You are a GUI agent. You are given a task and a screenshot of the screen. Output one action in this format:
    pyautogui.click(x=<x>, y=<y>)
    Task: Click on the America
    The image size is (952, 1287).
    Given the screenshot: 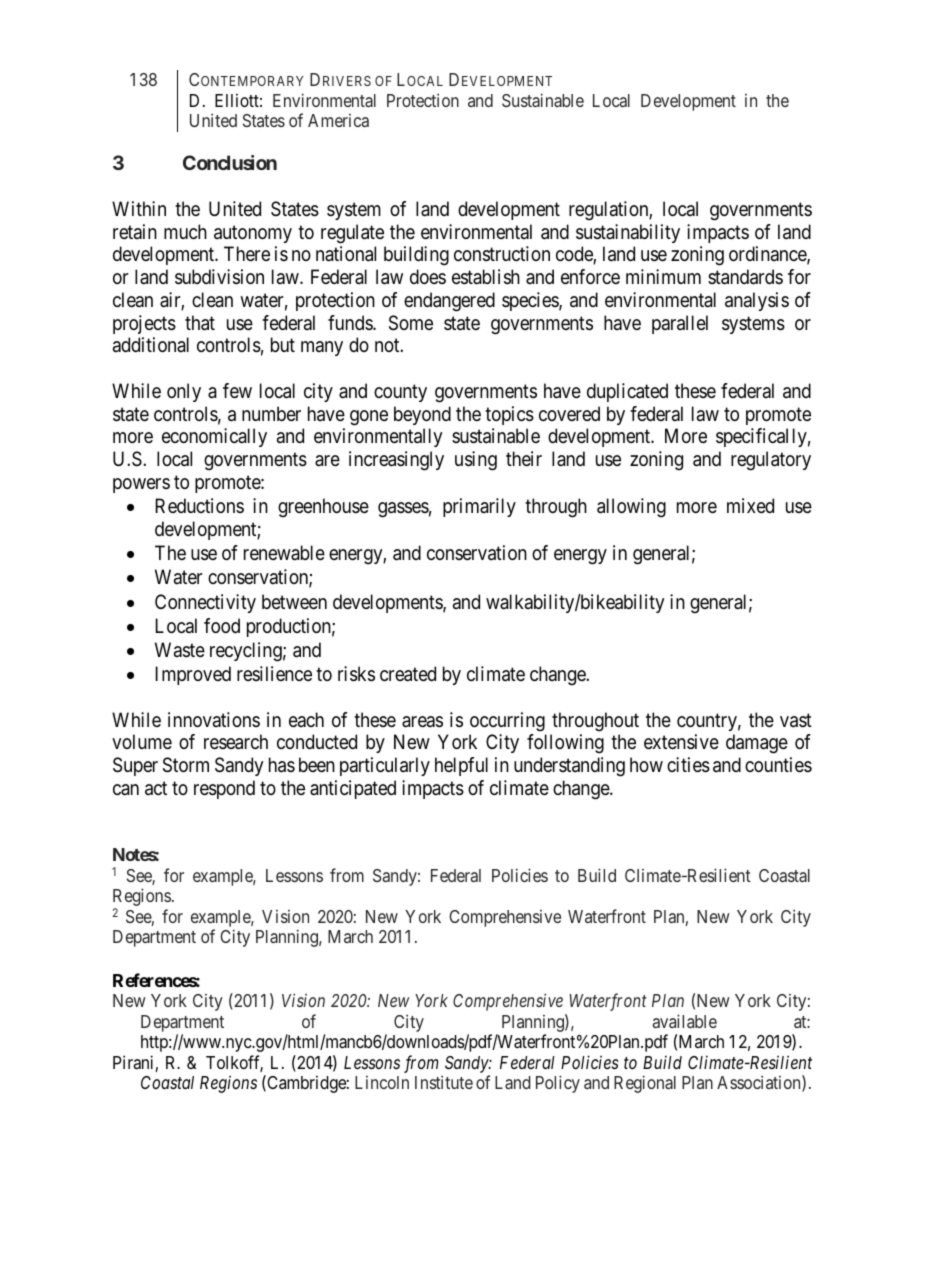 What is the action you would take?
    pyautogui.click(x=338, y=120)
